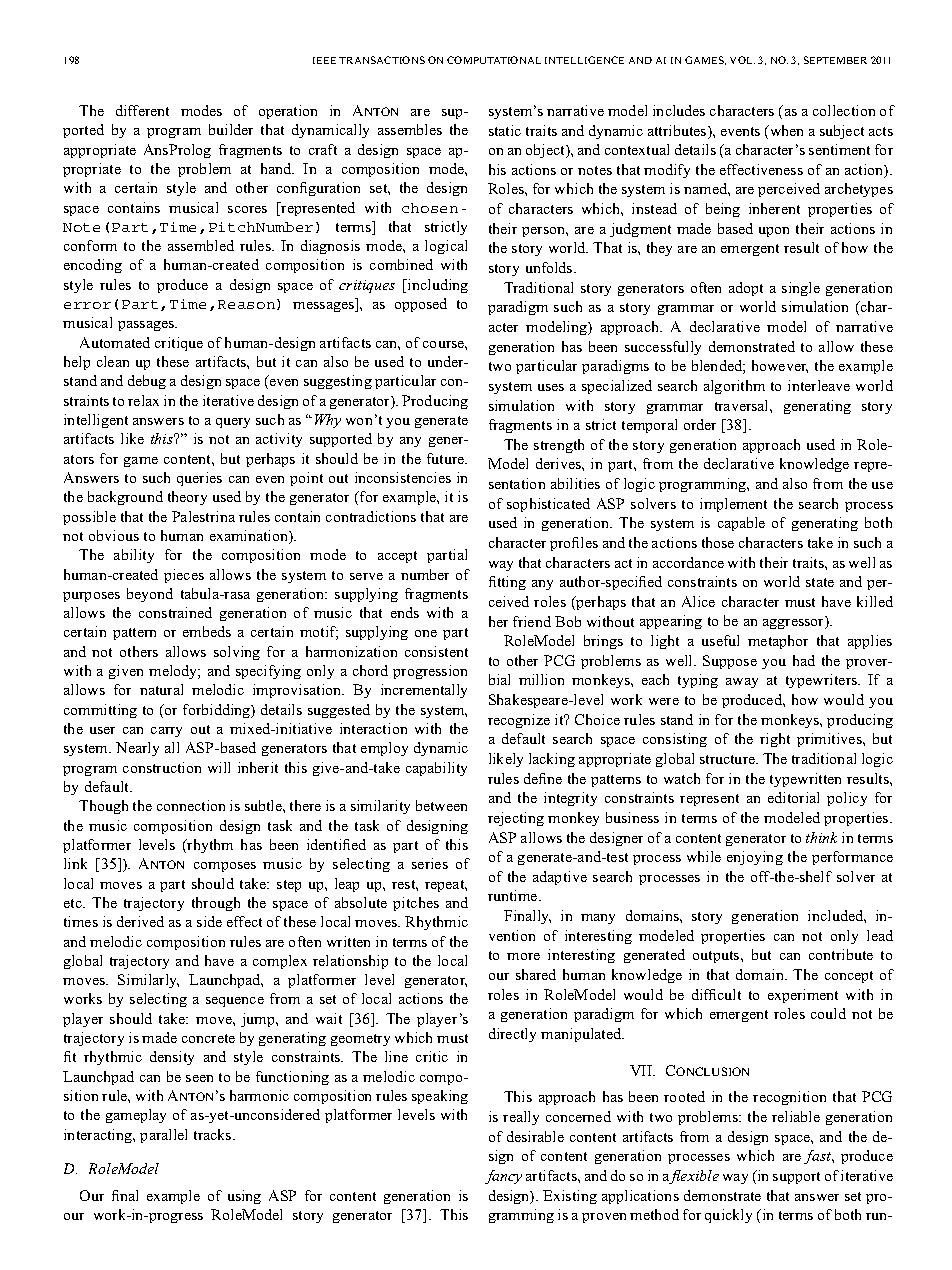 The image size is (952, 1270). Describe the element at coordinates (742, 60) in the screenshot. I see `VOL` at that location.
